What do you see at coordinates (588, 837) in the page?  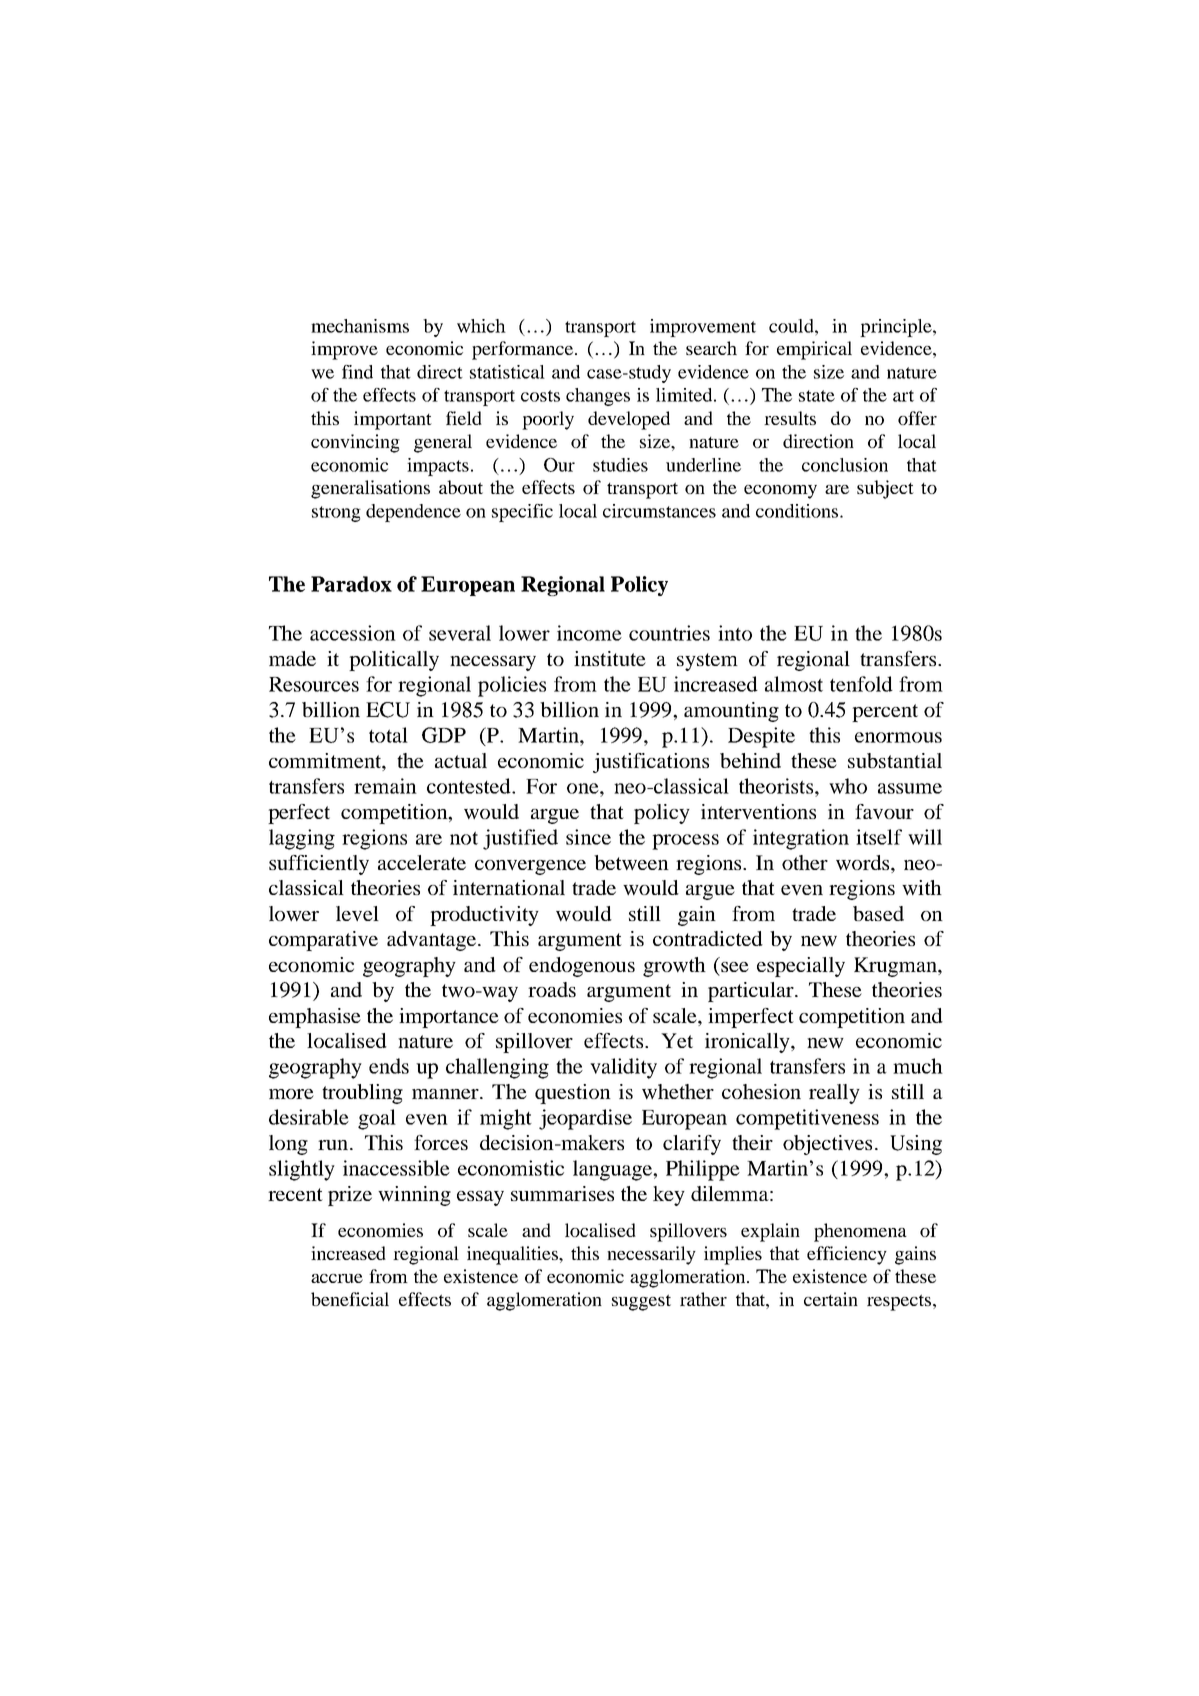 I see `since` at bounding box center [588, 837].
